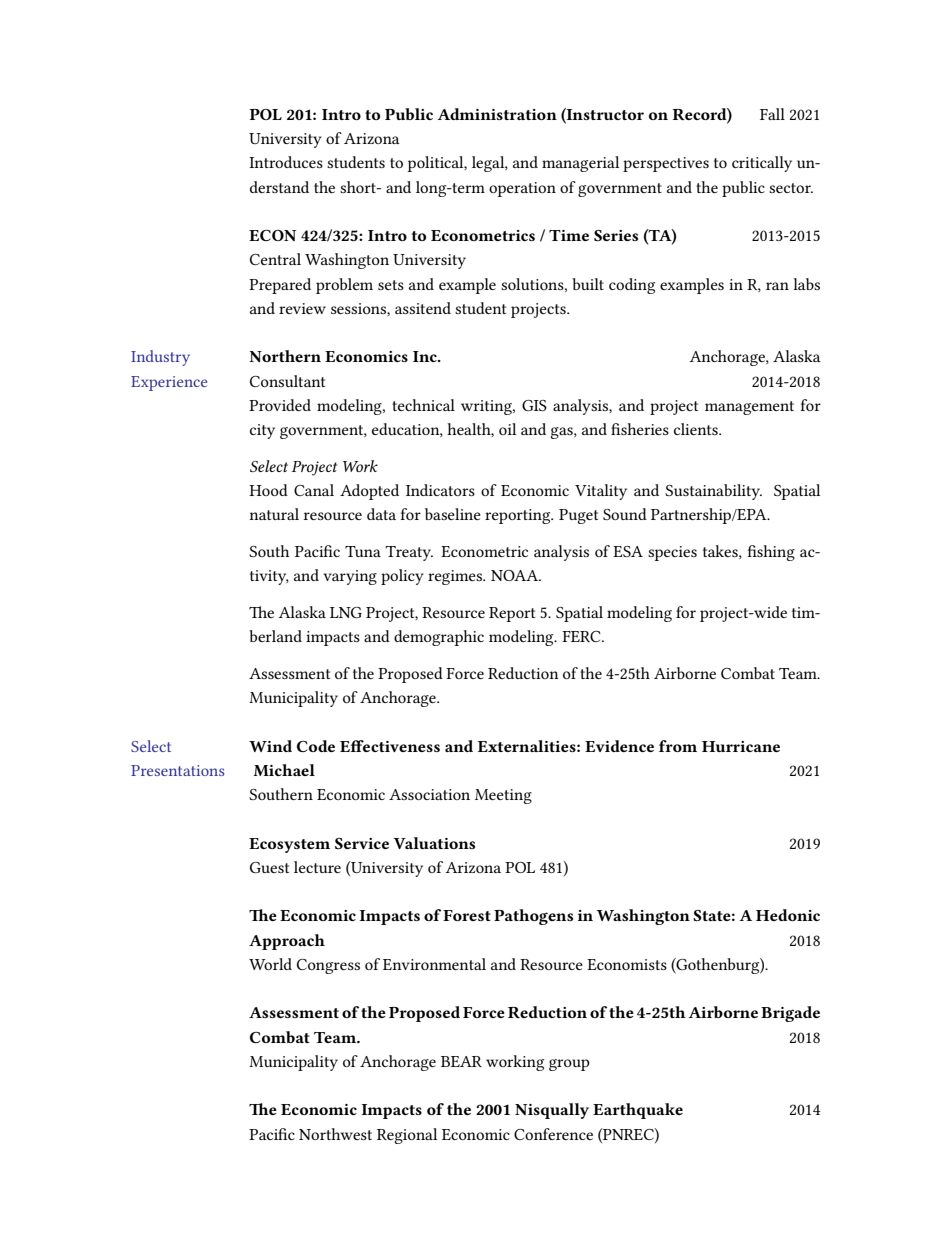 The height and width of the image is (1233, 952). Describe the element at coordinates (497, 114) in the image. I see `Administration` at that location.
